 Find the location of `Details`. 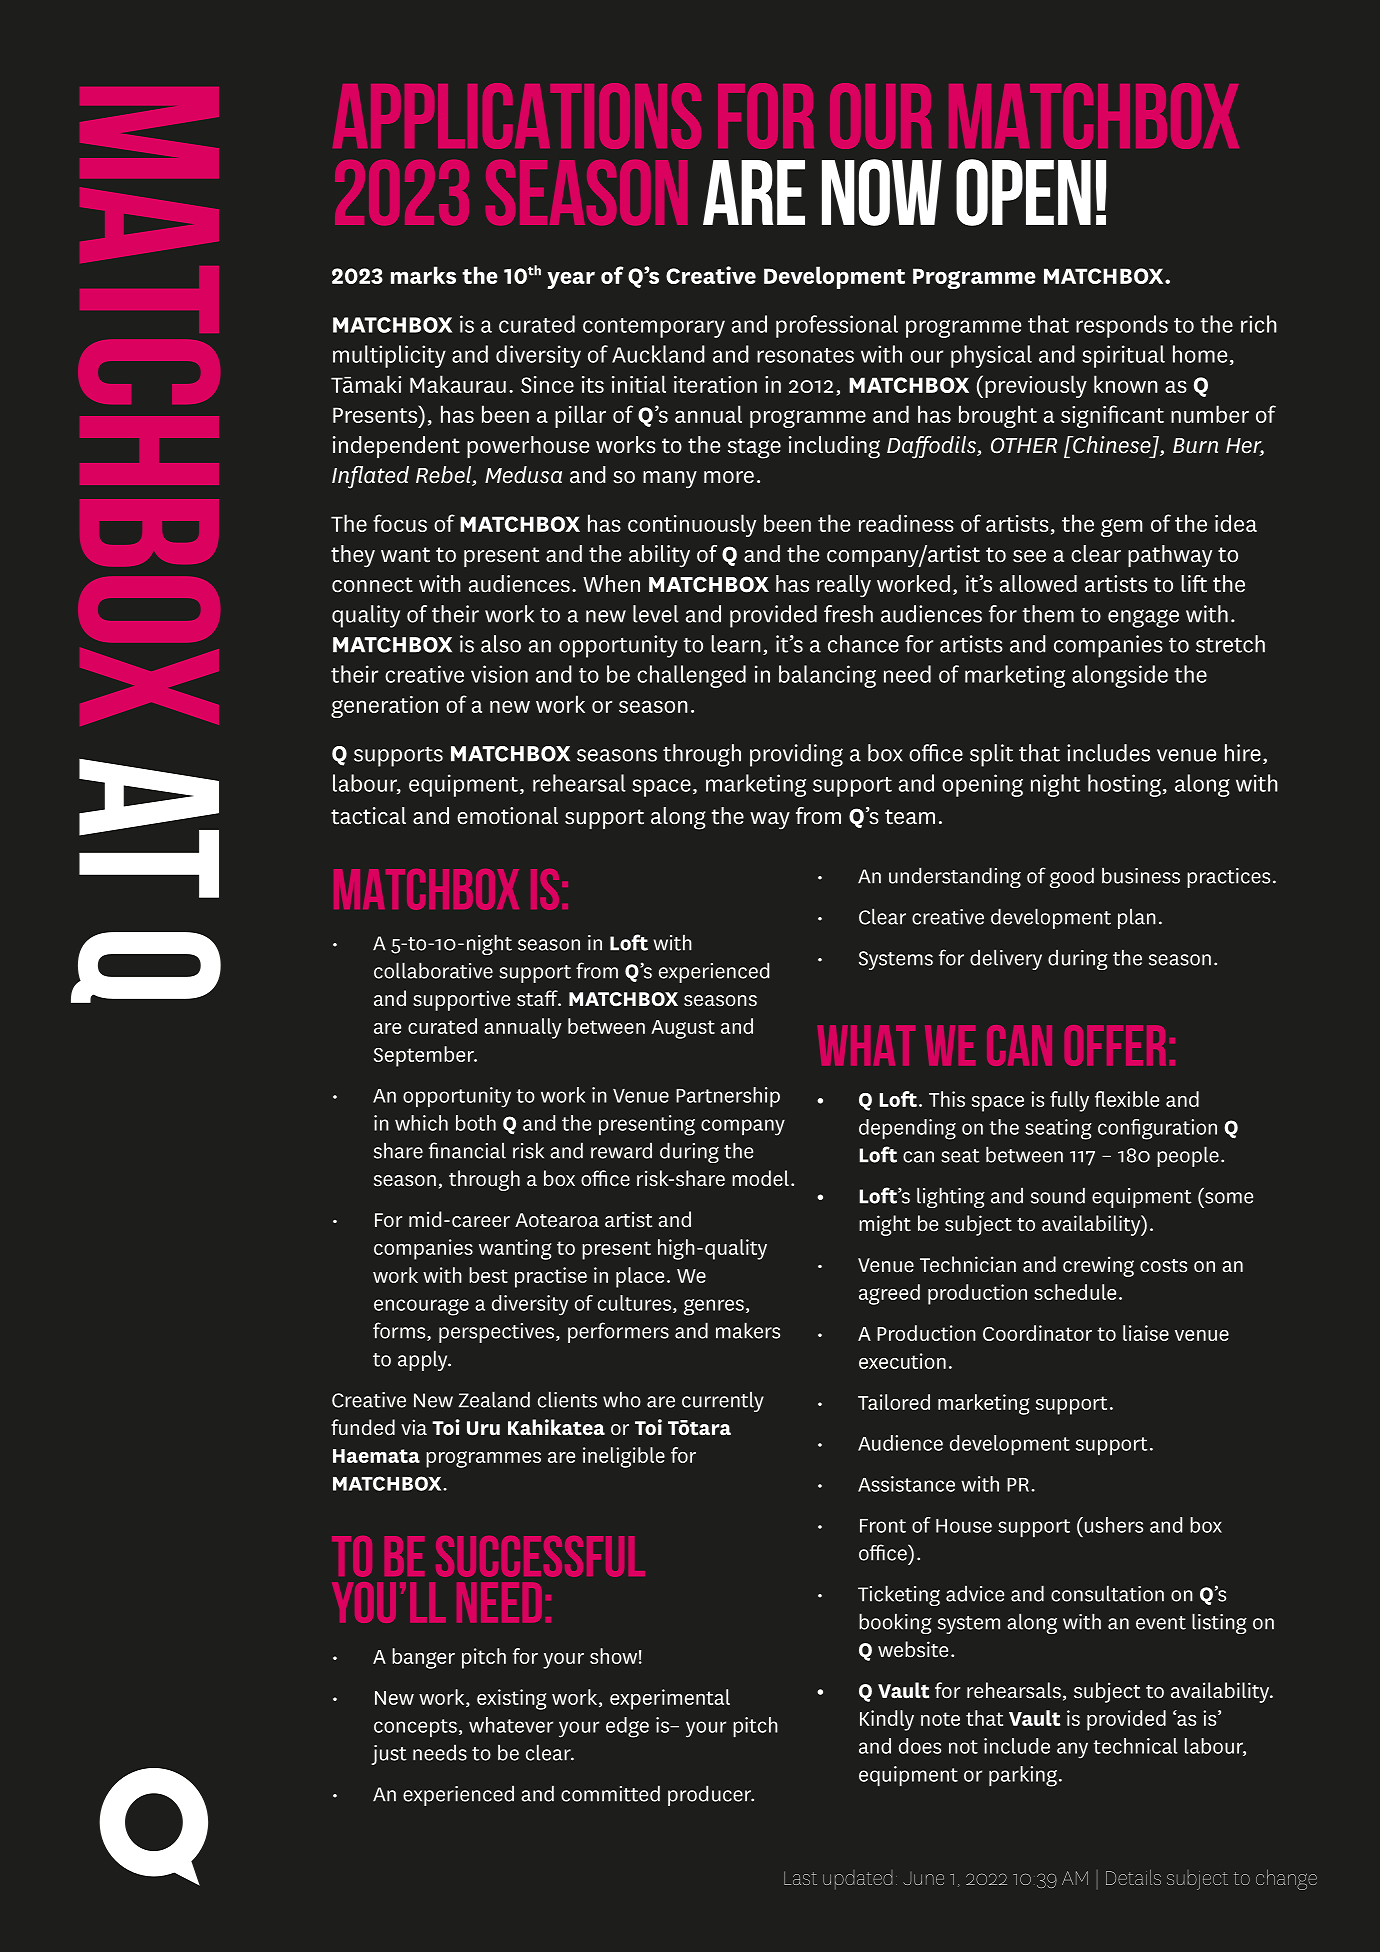

Details is located at coordinates (1133, 1877).
